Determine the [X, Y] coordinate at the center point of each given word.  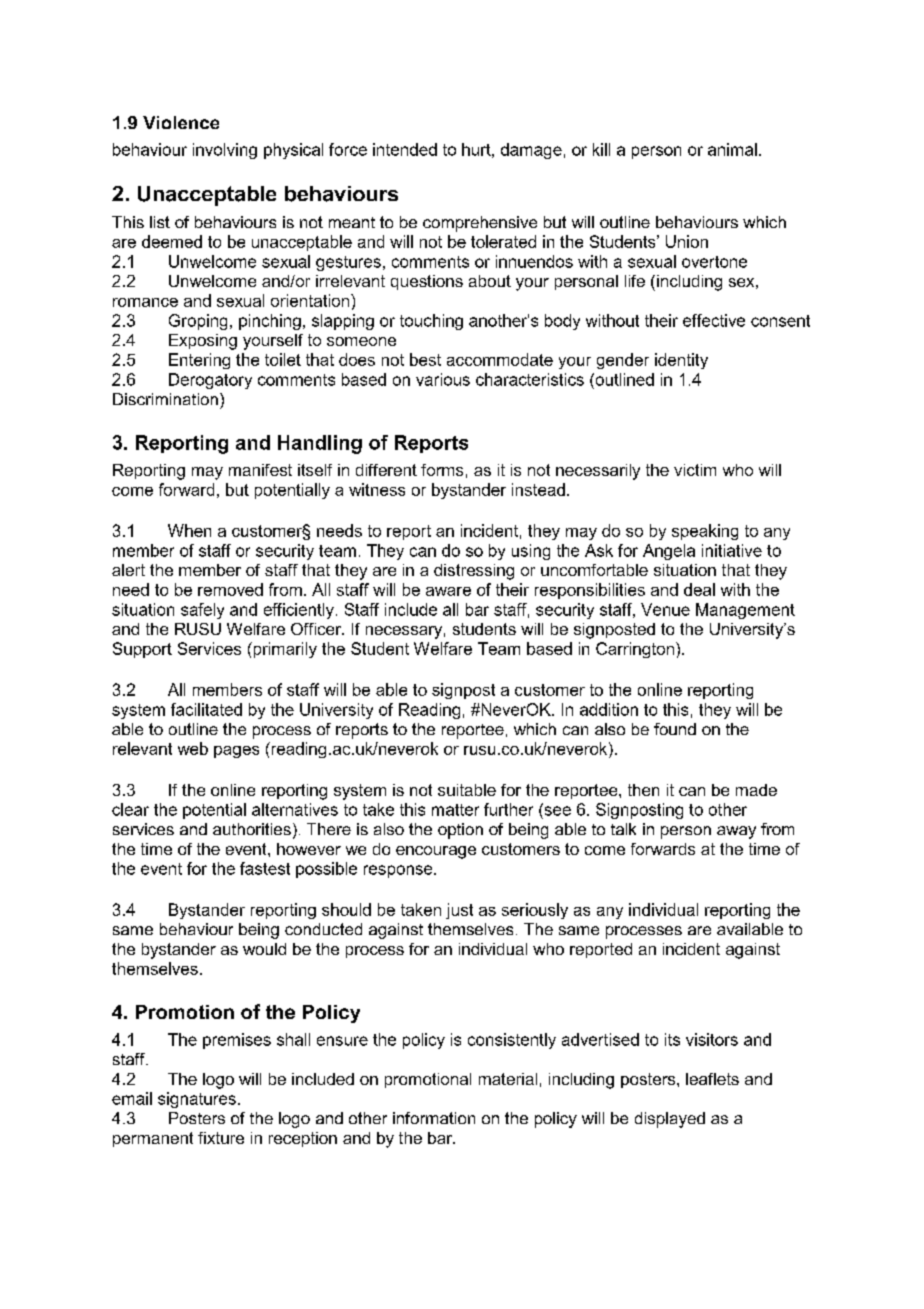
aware [448, 591]
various [443, 379]
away [736, 832]
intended [405, 149]
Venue [665, 609]
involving [225, 151]
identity [681, 361]
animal [732, 149]
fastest [265, 868]
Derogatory [210, 381]
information [434, 1118]
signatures [197, 1100]
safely [202, 611]
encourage [436, 852]
